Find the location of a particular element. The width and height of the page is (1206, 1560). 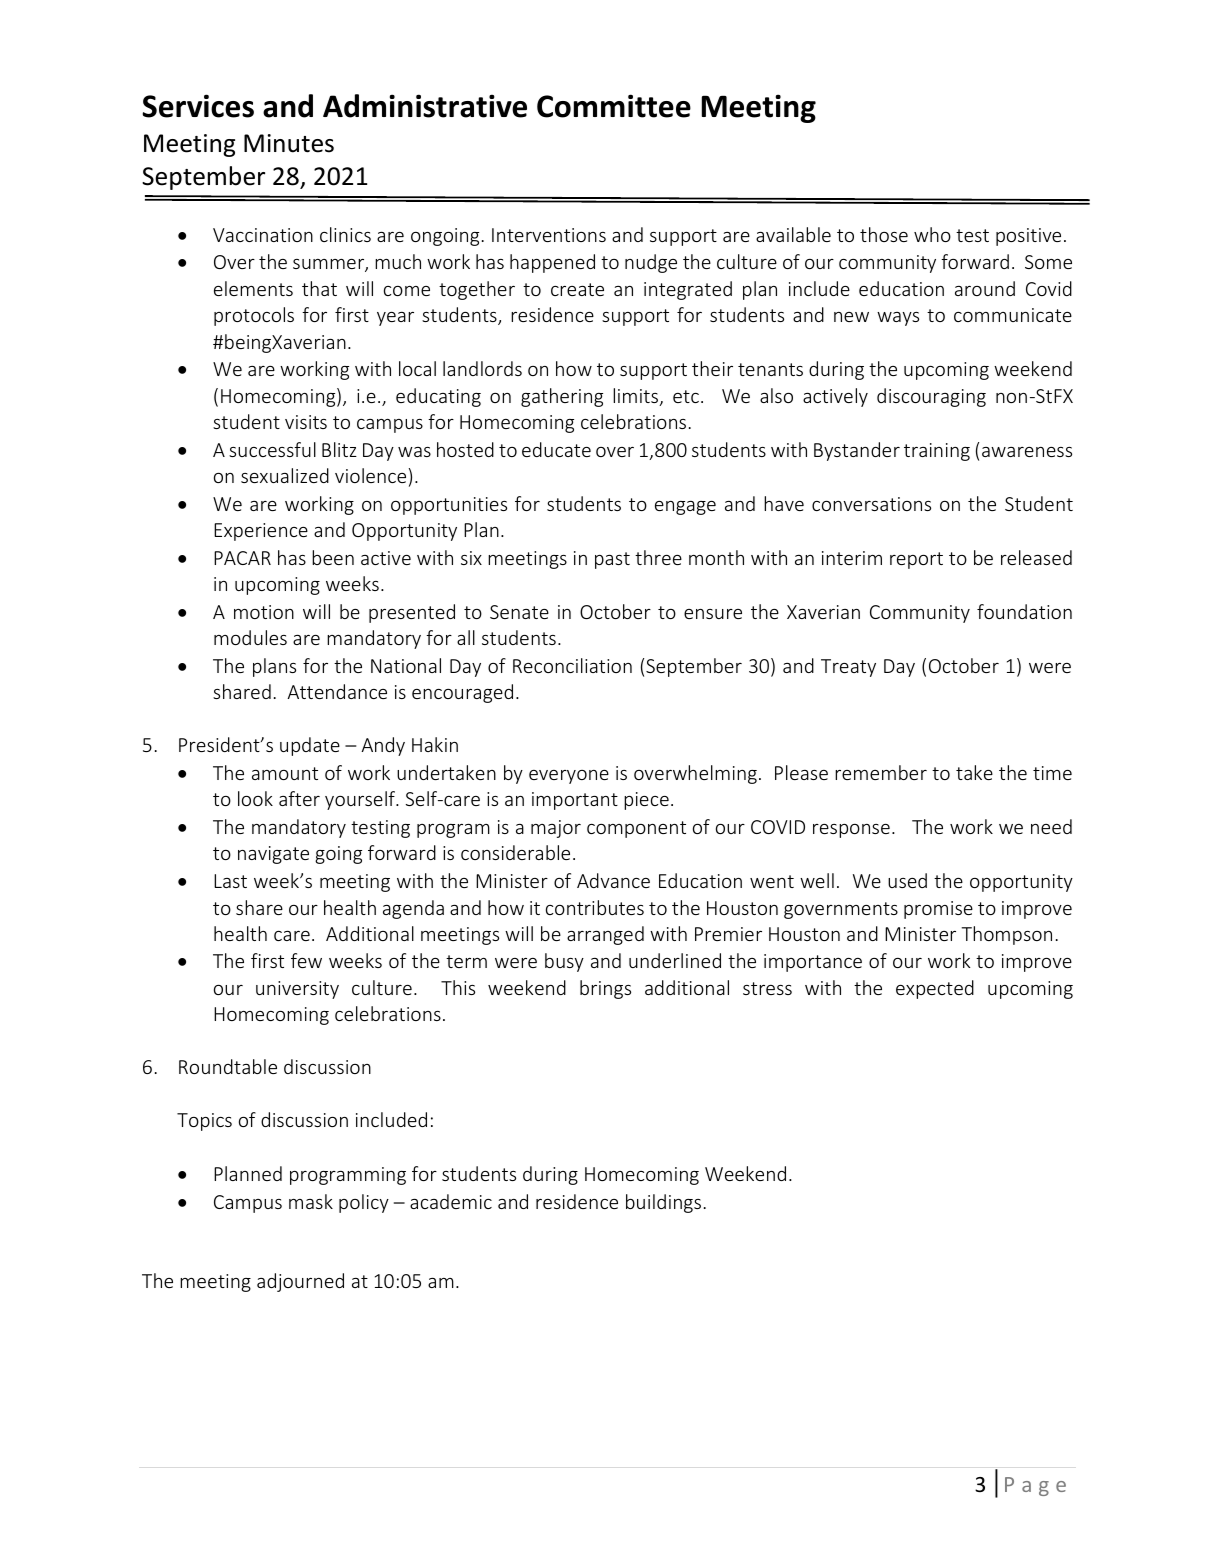

after is located at coordinates (299, 798).
